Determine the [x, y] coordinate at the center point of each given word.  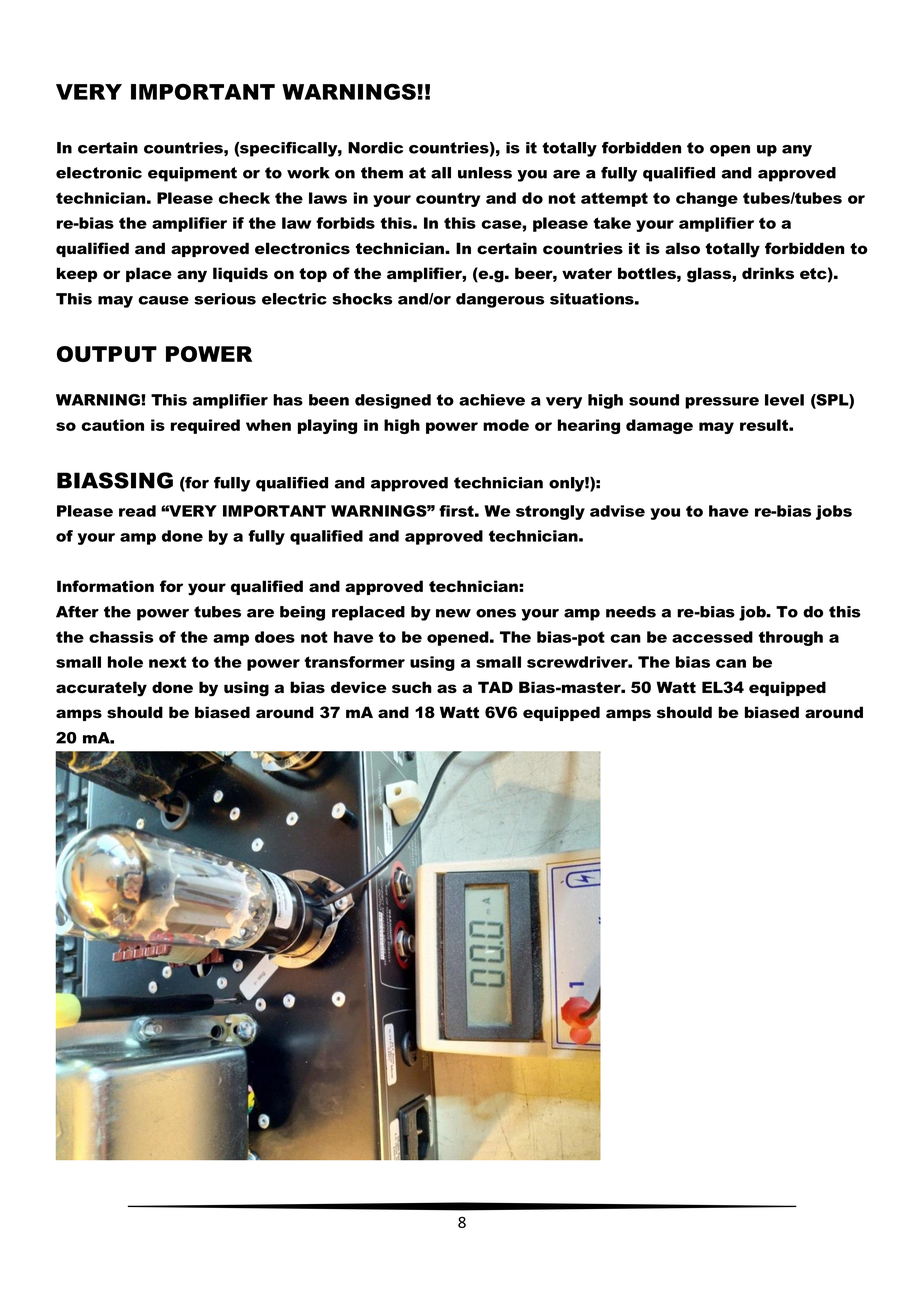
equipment [192, 174]
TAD [495, 687]
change [707, 199]
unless [485, 173]
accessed [712, 637]
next [167, 662]
